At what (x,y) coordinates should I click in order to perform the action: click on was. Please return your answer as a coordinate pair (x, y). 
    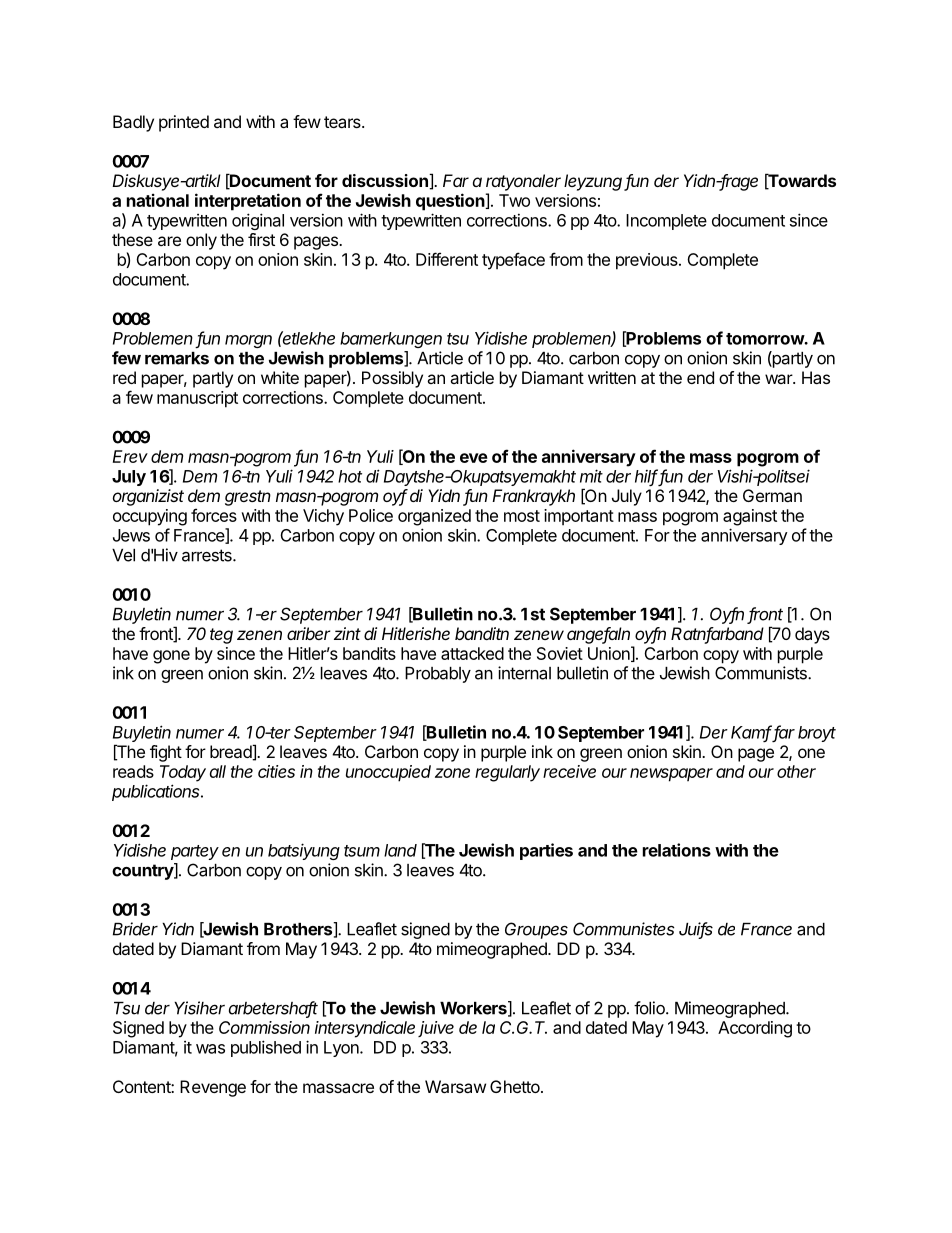
    Looking at the image, I should click on (210, 1049).
